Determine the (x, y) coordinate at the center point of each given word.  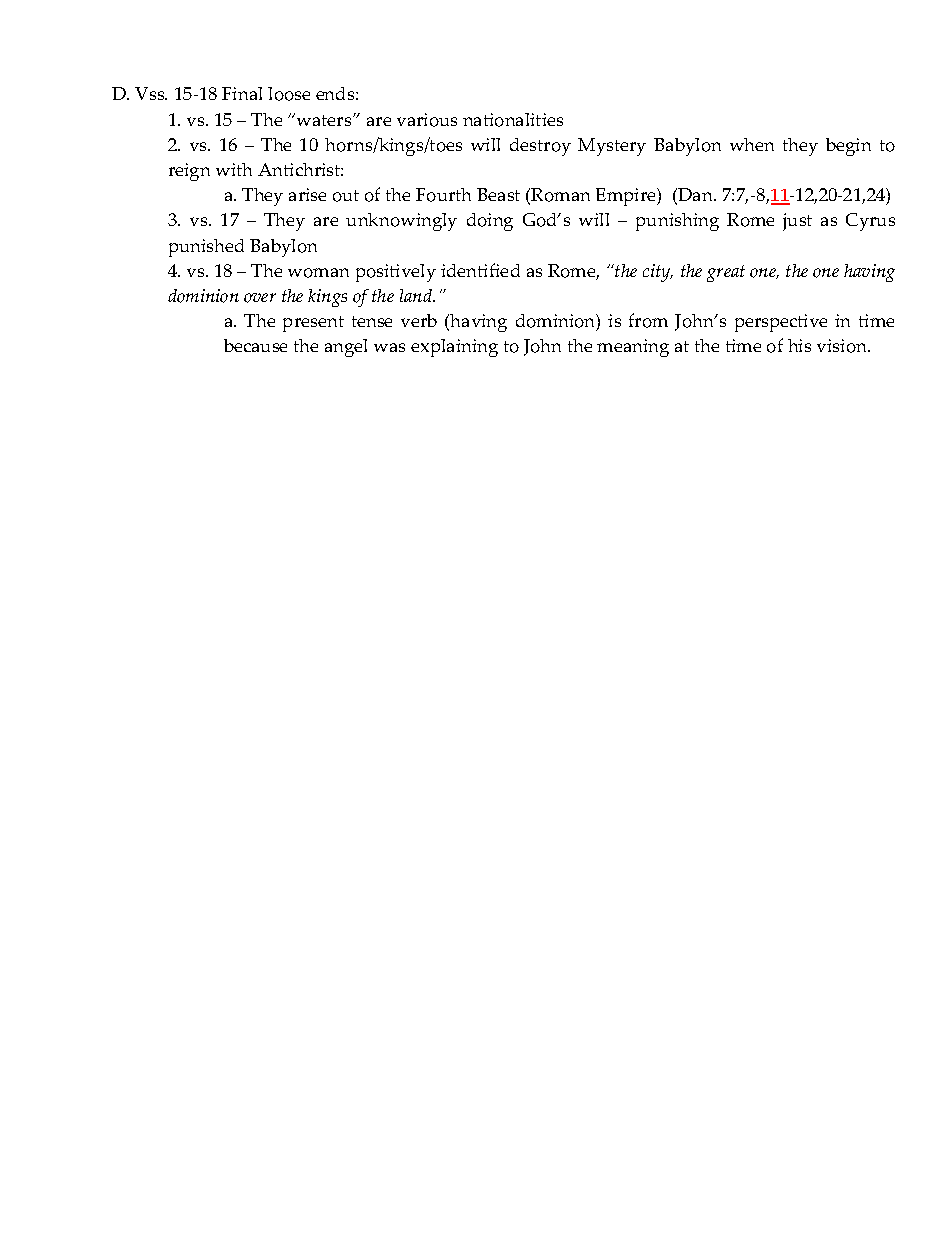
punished (206, 248)
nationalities (513, 120)
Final (242, 93)
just (797, 222)
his (799, 345)
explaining (454, 348)
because (255, 345)
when (752, 144)
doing (490, 222)
